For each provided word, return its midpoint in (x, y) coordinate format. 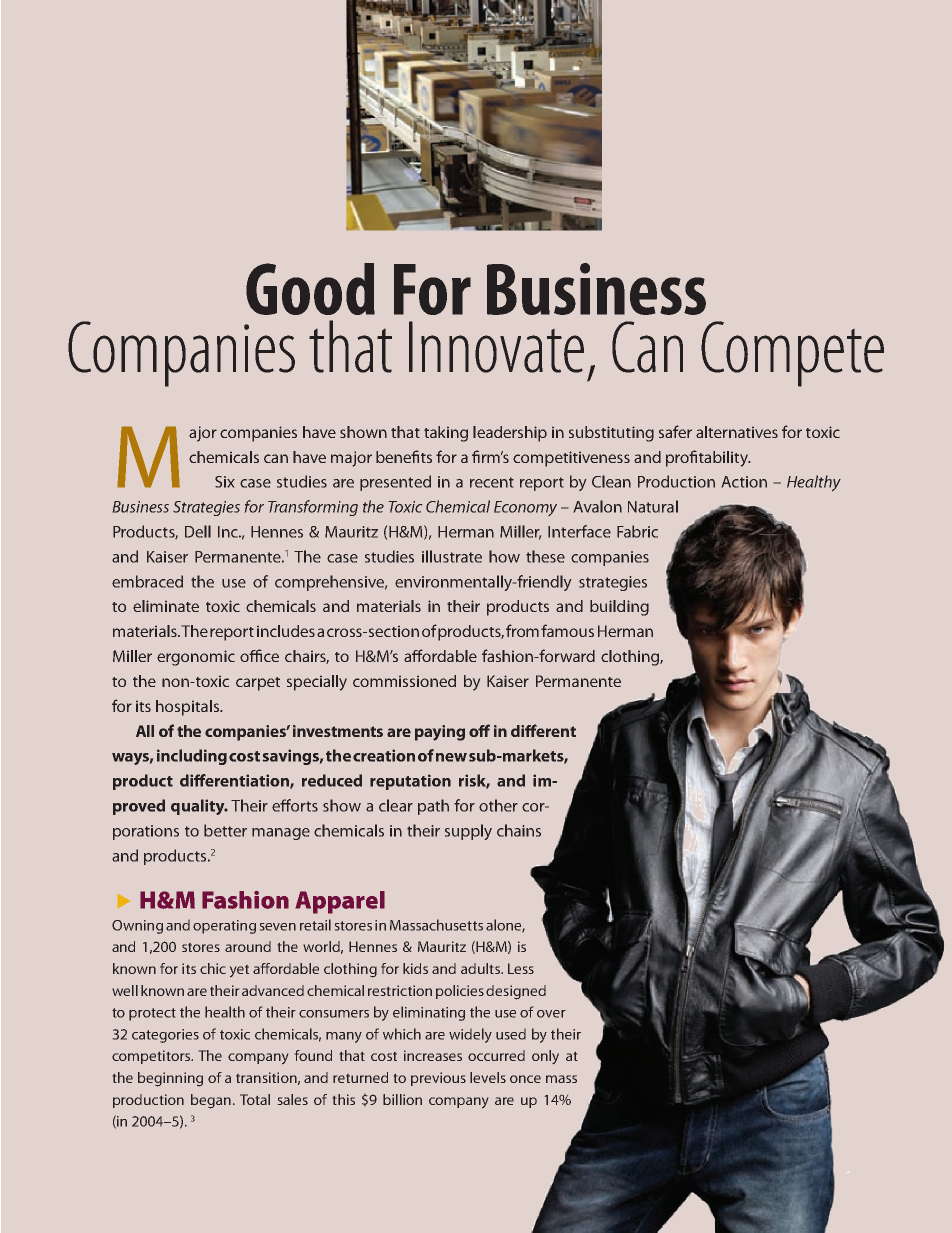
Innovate (496, 347)
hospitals (188, 708)
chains (519, 830)
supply (468, 832)
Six (225, 482)
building (619, 608)
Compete (792, 354)
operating (224, 927)
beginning (170, 1079)
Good (310, 289)
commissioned (404, 681)
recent (492, 482)
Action (744, 482)
